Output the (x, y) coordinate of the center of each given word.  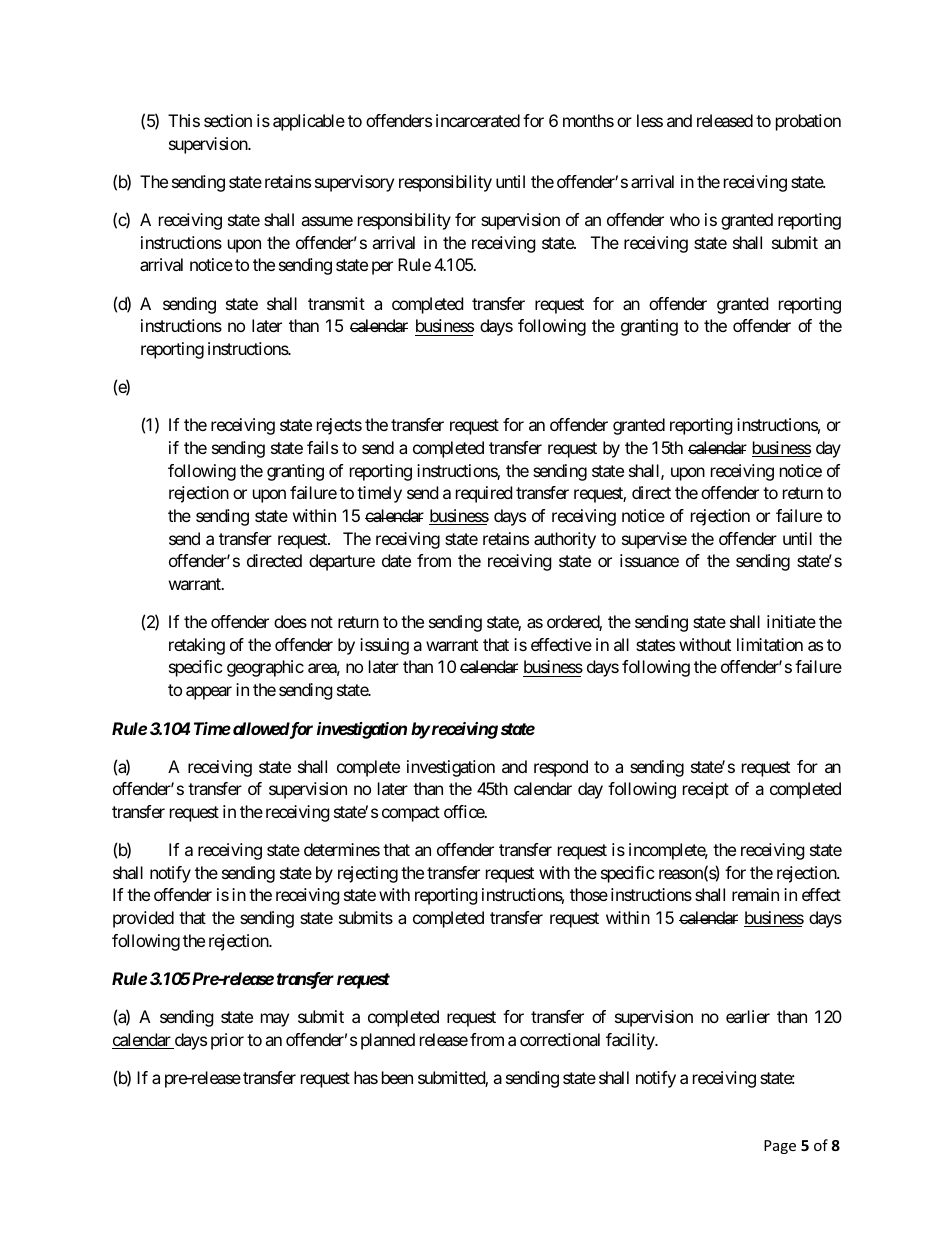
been (397, 1077)
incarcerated (478, 120)
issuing (384, 646)
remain (755, 894)
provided (143, 919)
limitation (770, 644)
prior (227, 1041)
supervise (654, 540)
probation (808, 122)
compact (411, 814)
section (228, 120)
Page (780, 1147)
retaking (197, 646)
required (484, 494)
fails (322, 447)
